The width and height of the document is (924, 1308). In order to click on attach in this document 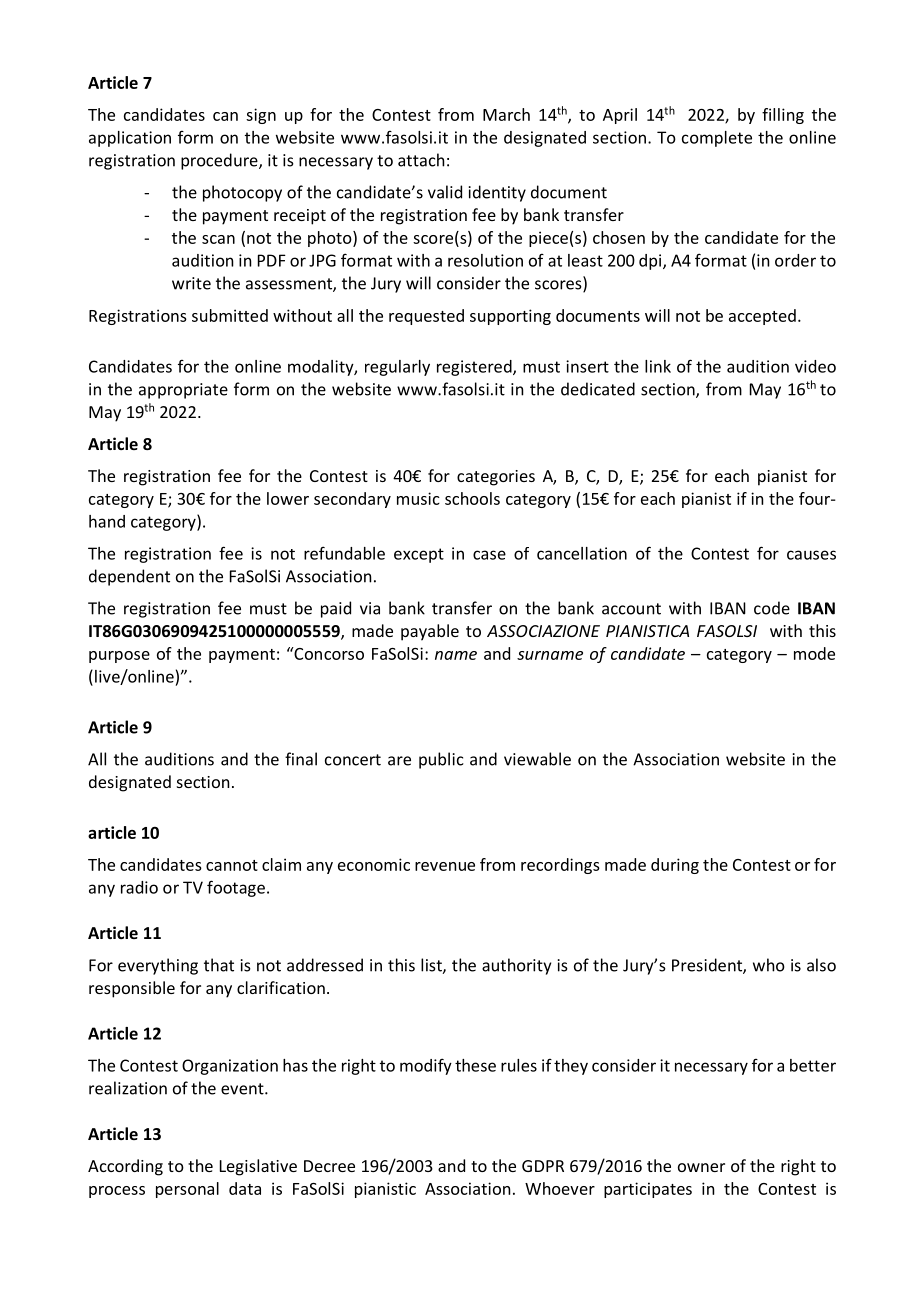, I will do `click(421, 160)`.
